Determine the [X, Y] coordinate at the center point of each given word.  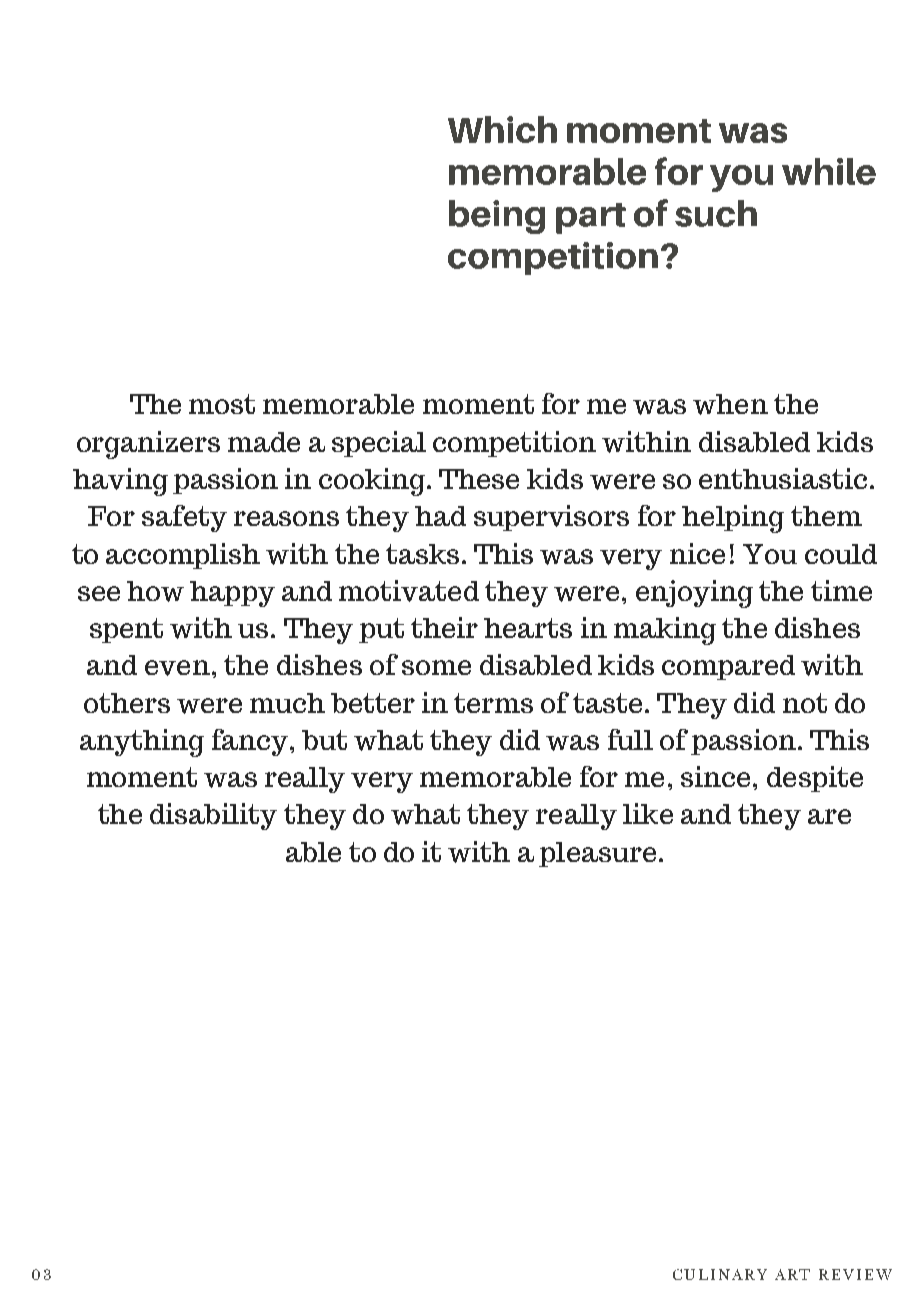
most [222, 404]
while [829, 171]
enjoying [694, 594]
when [730, 404]
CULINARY [720, 1274]
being [497, 217]
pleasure [597, 854]
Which [502, 129]
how [155, 591]
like [648, 813]
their [444, 627]
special [379, 444]
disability [213, 816]
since [715, 776]
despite [815, 779]
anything [142, 743]
